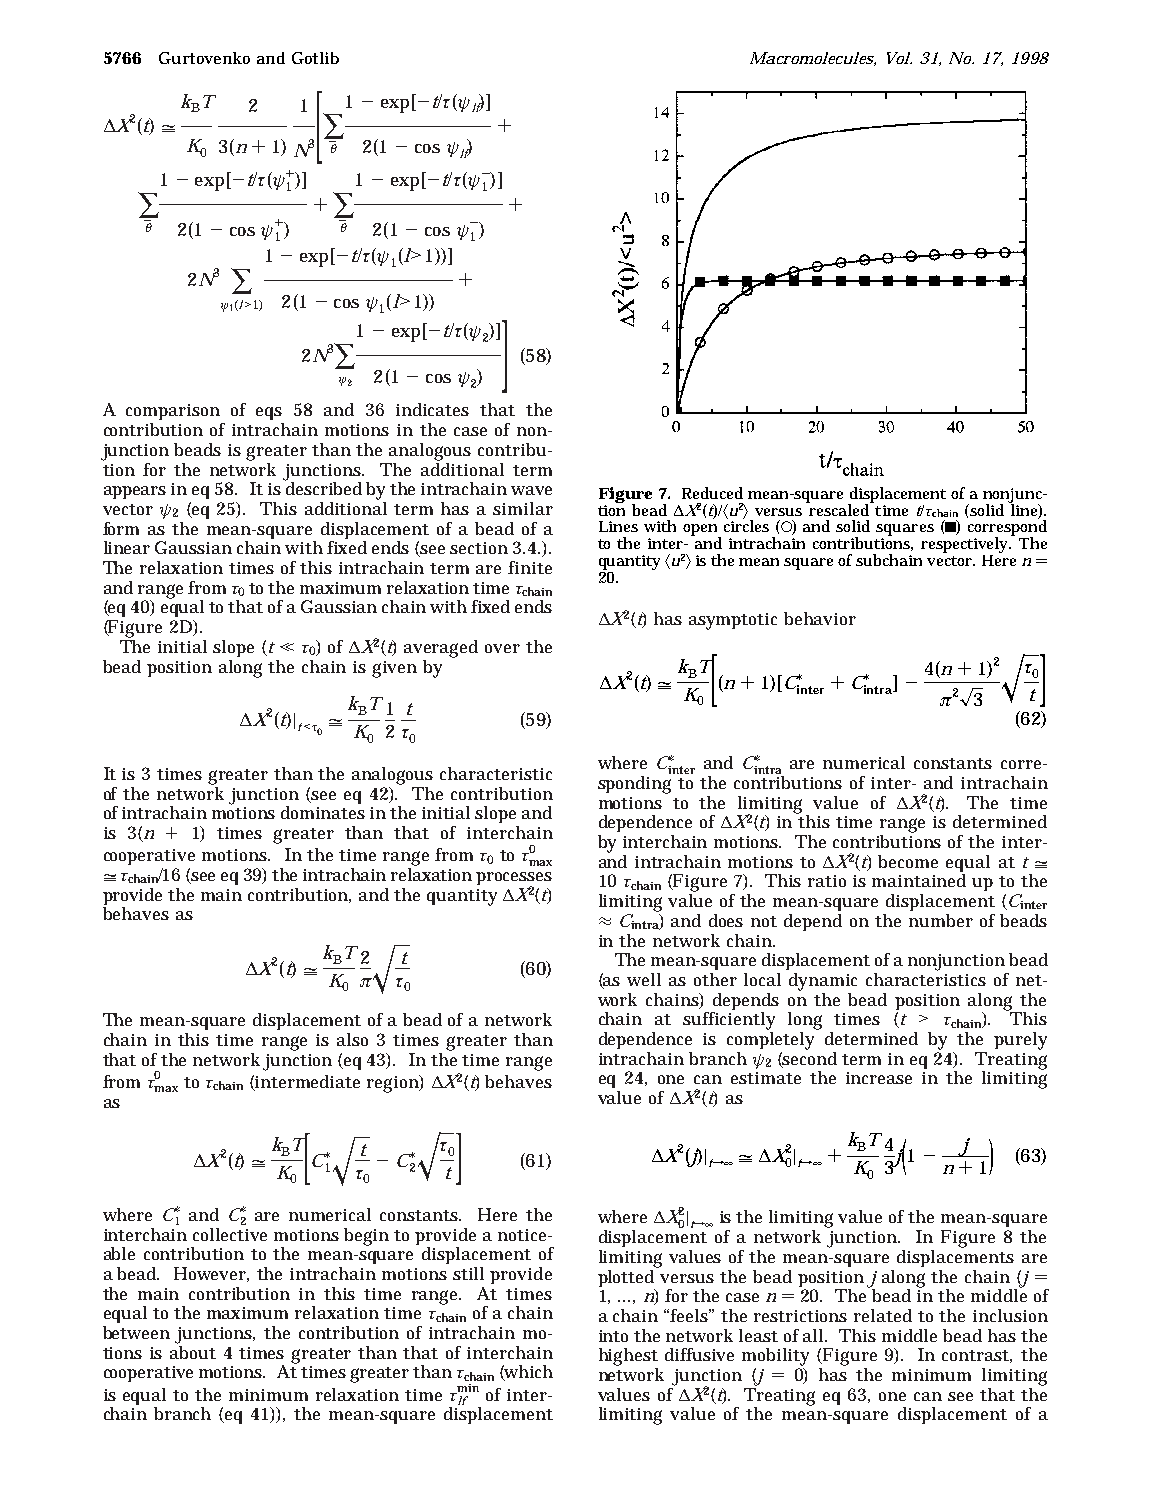 This document has height=1489, width=1150. I want to click on about, so click(193, 1351).
